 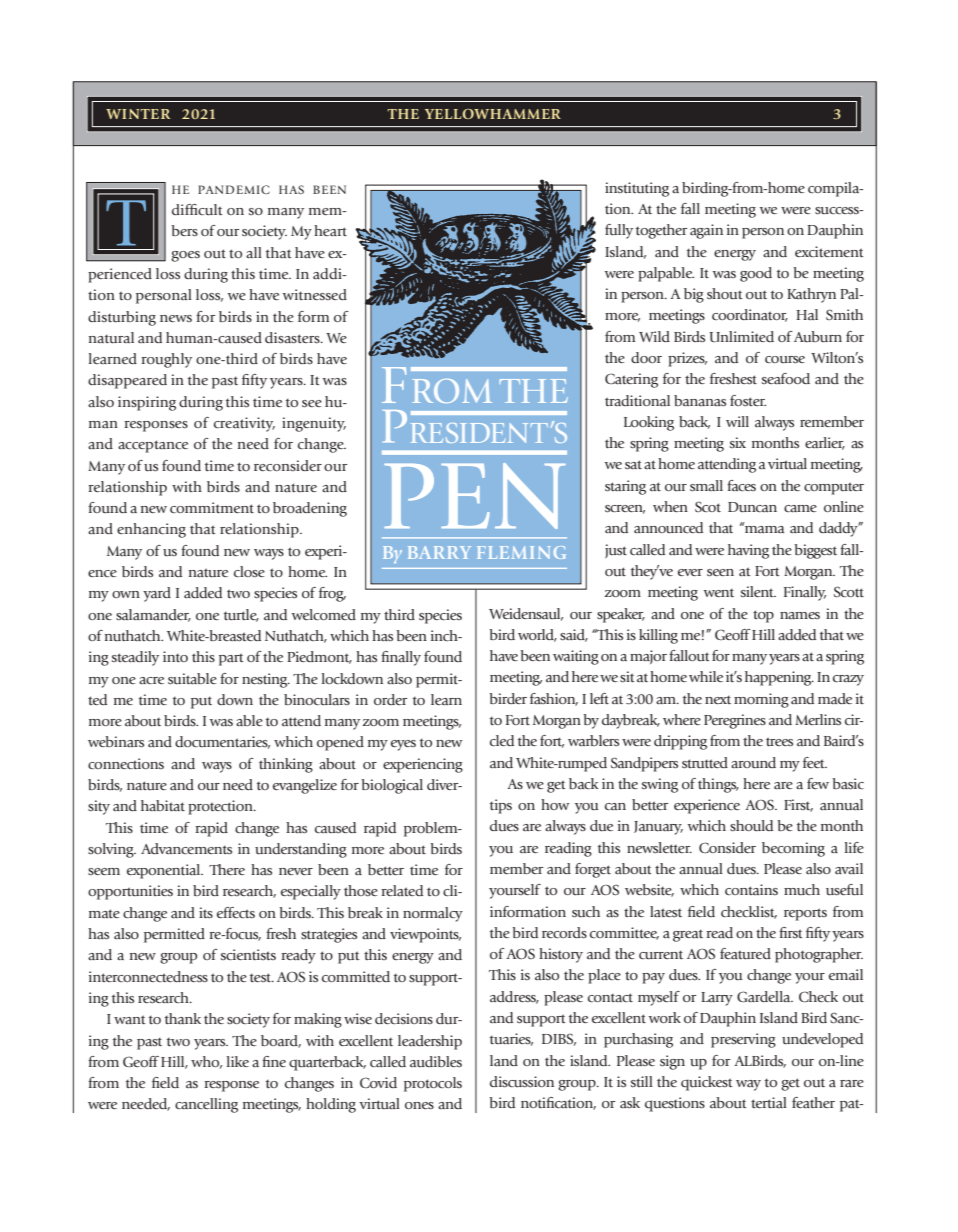 What do you see at coordinates (743, 1040) in the screenshot?
I see `preserving` at bounding box center [743, 1040].
